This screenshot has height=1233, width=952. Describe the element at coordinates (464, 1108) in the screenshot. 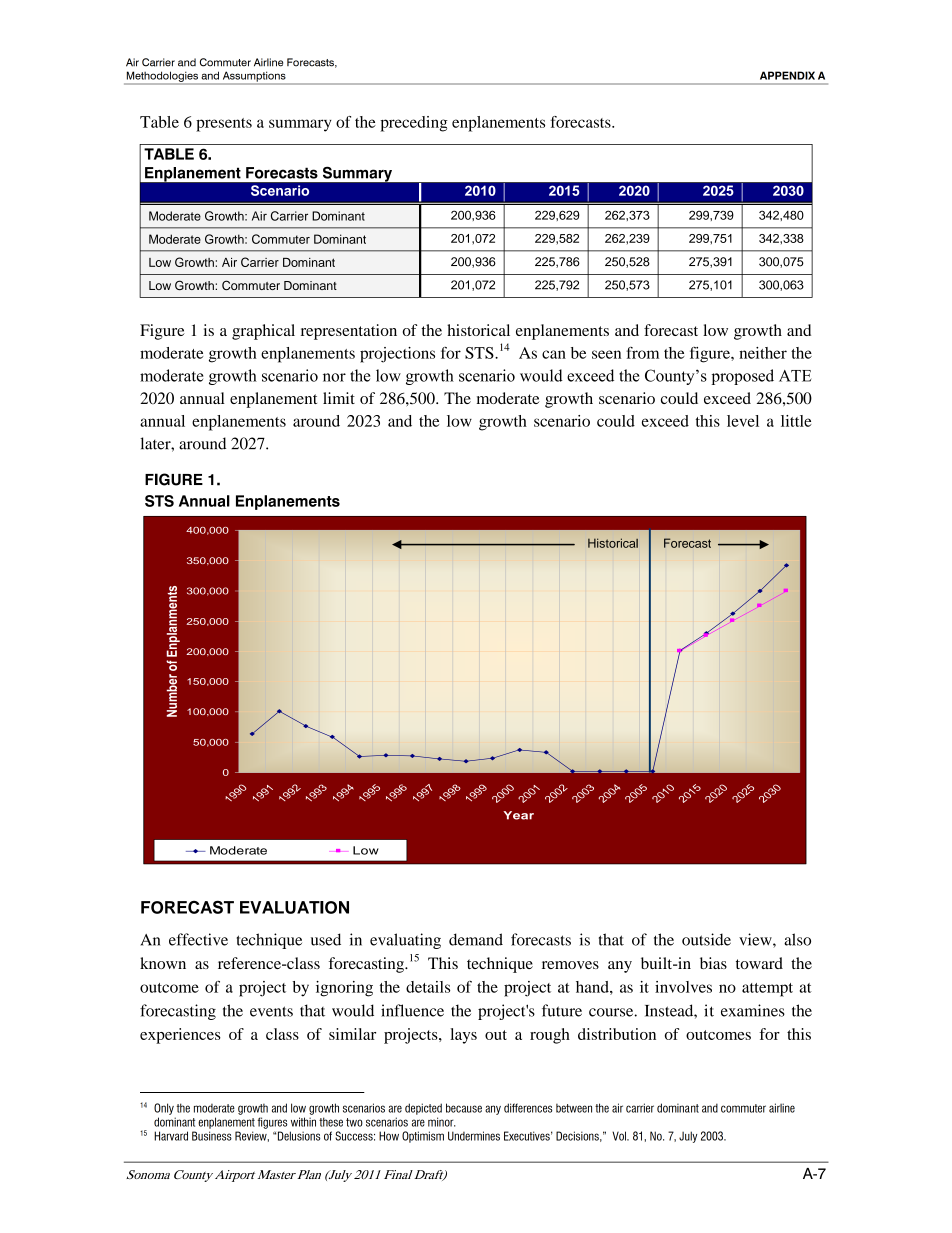

I see `because` at that location.
